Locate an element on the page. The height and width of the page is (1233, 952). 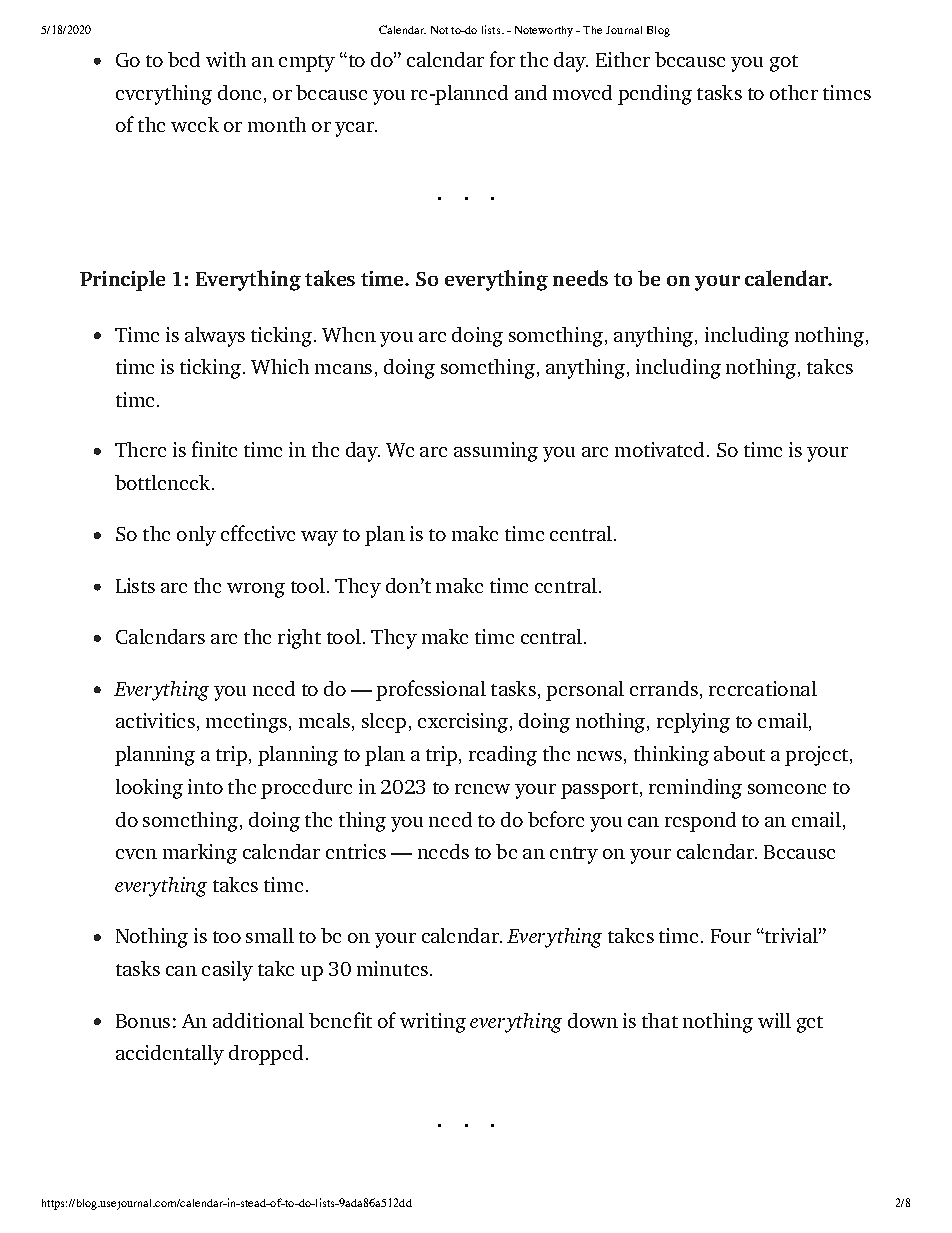
additional is located at coordinates (258, 1020).
